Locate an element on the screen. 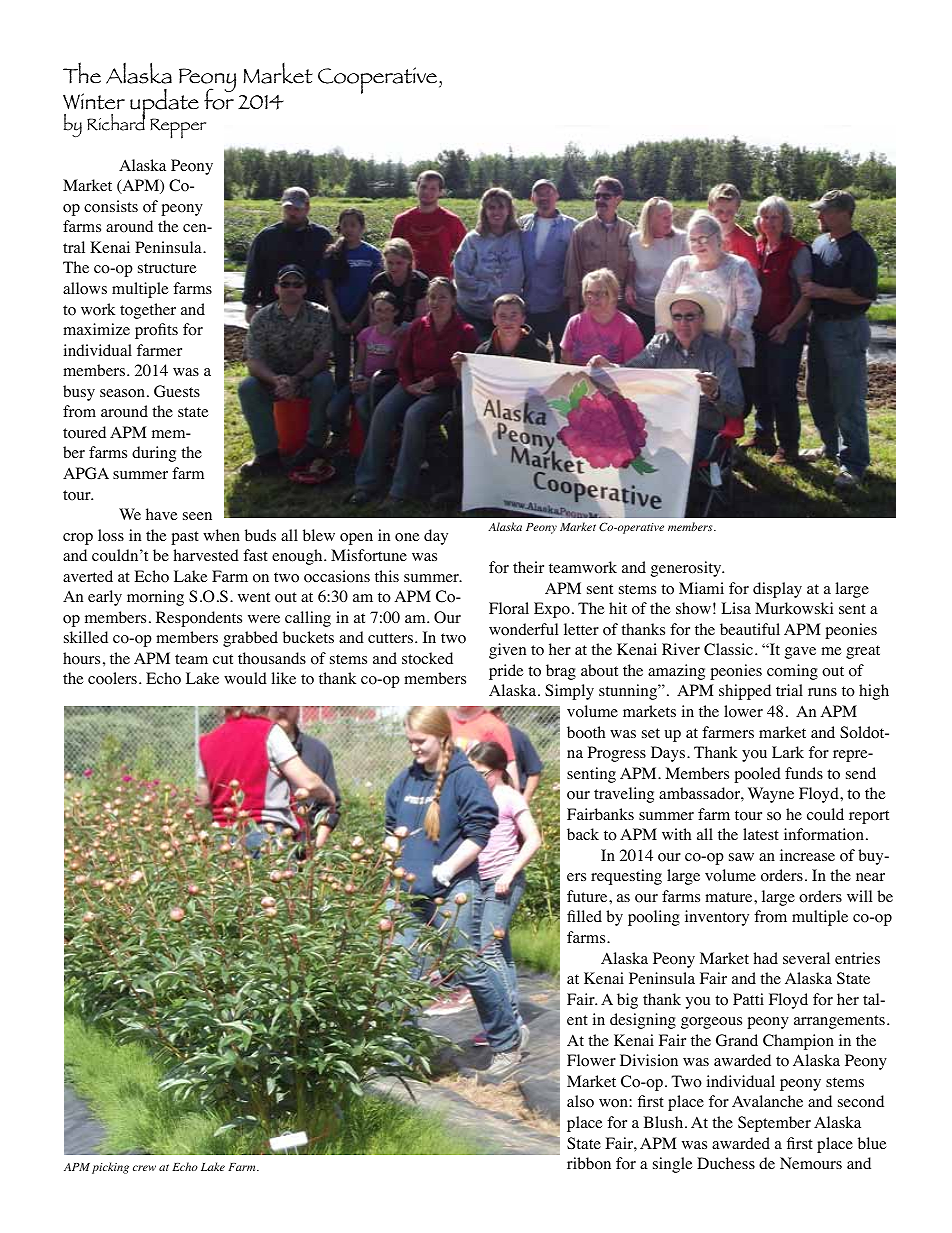  past is located at coordinates (185, 538).
